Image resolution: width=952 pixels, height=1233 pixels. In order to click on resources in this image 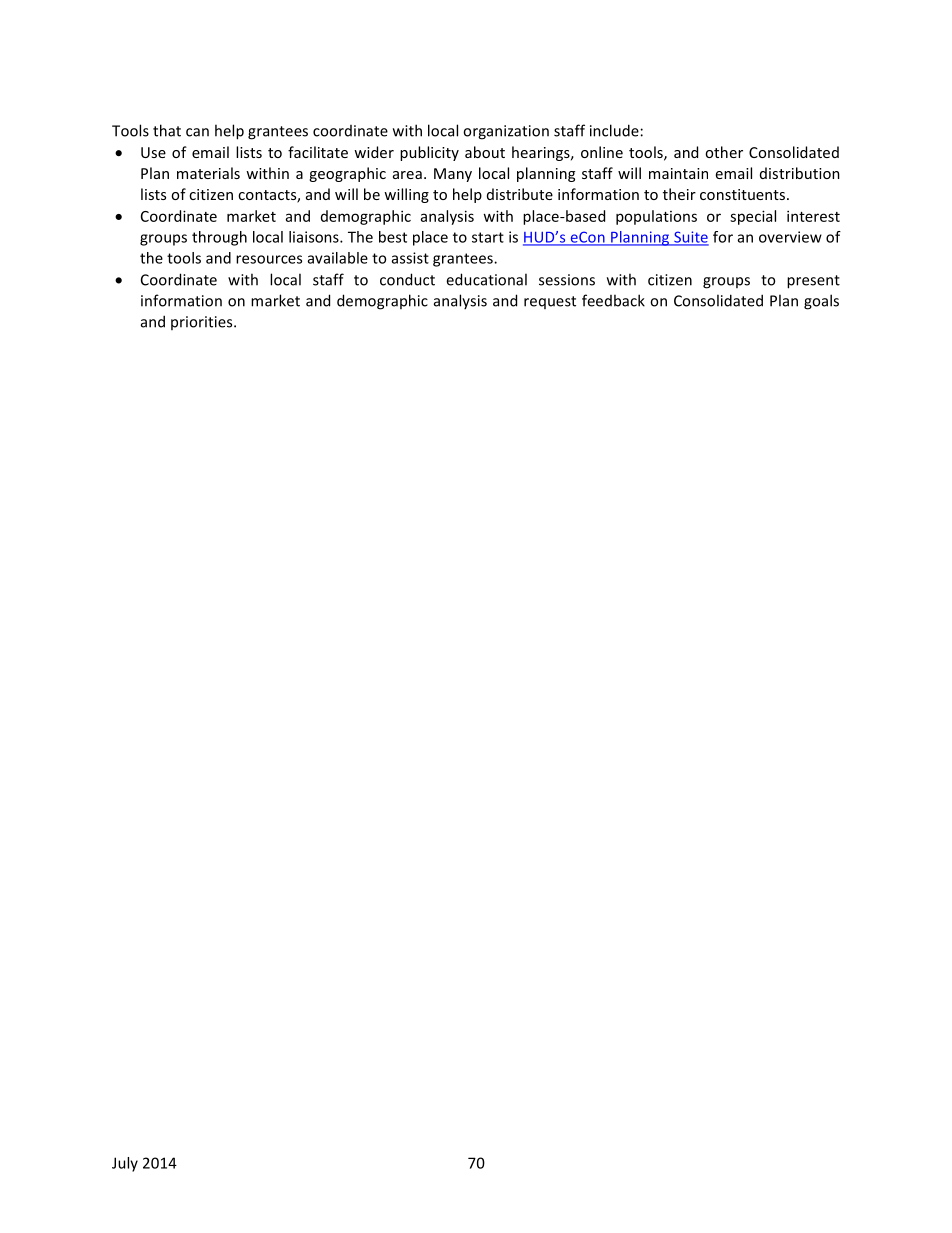, I will do `click(269, 259)`.
